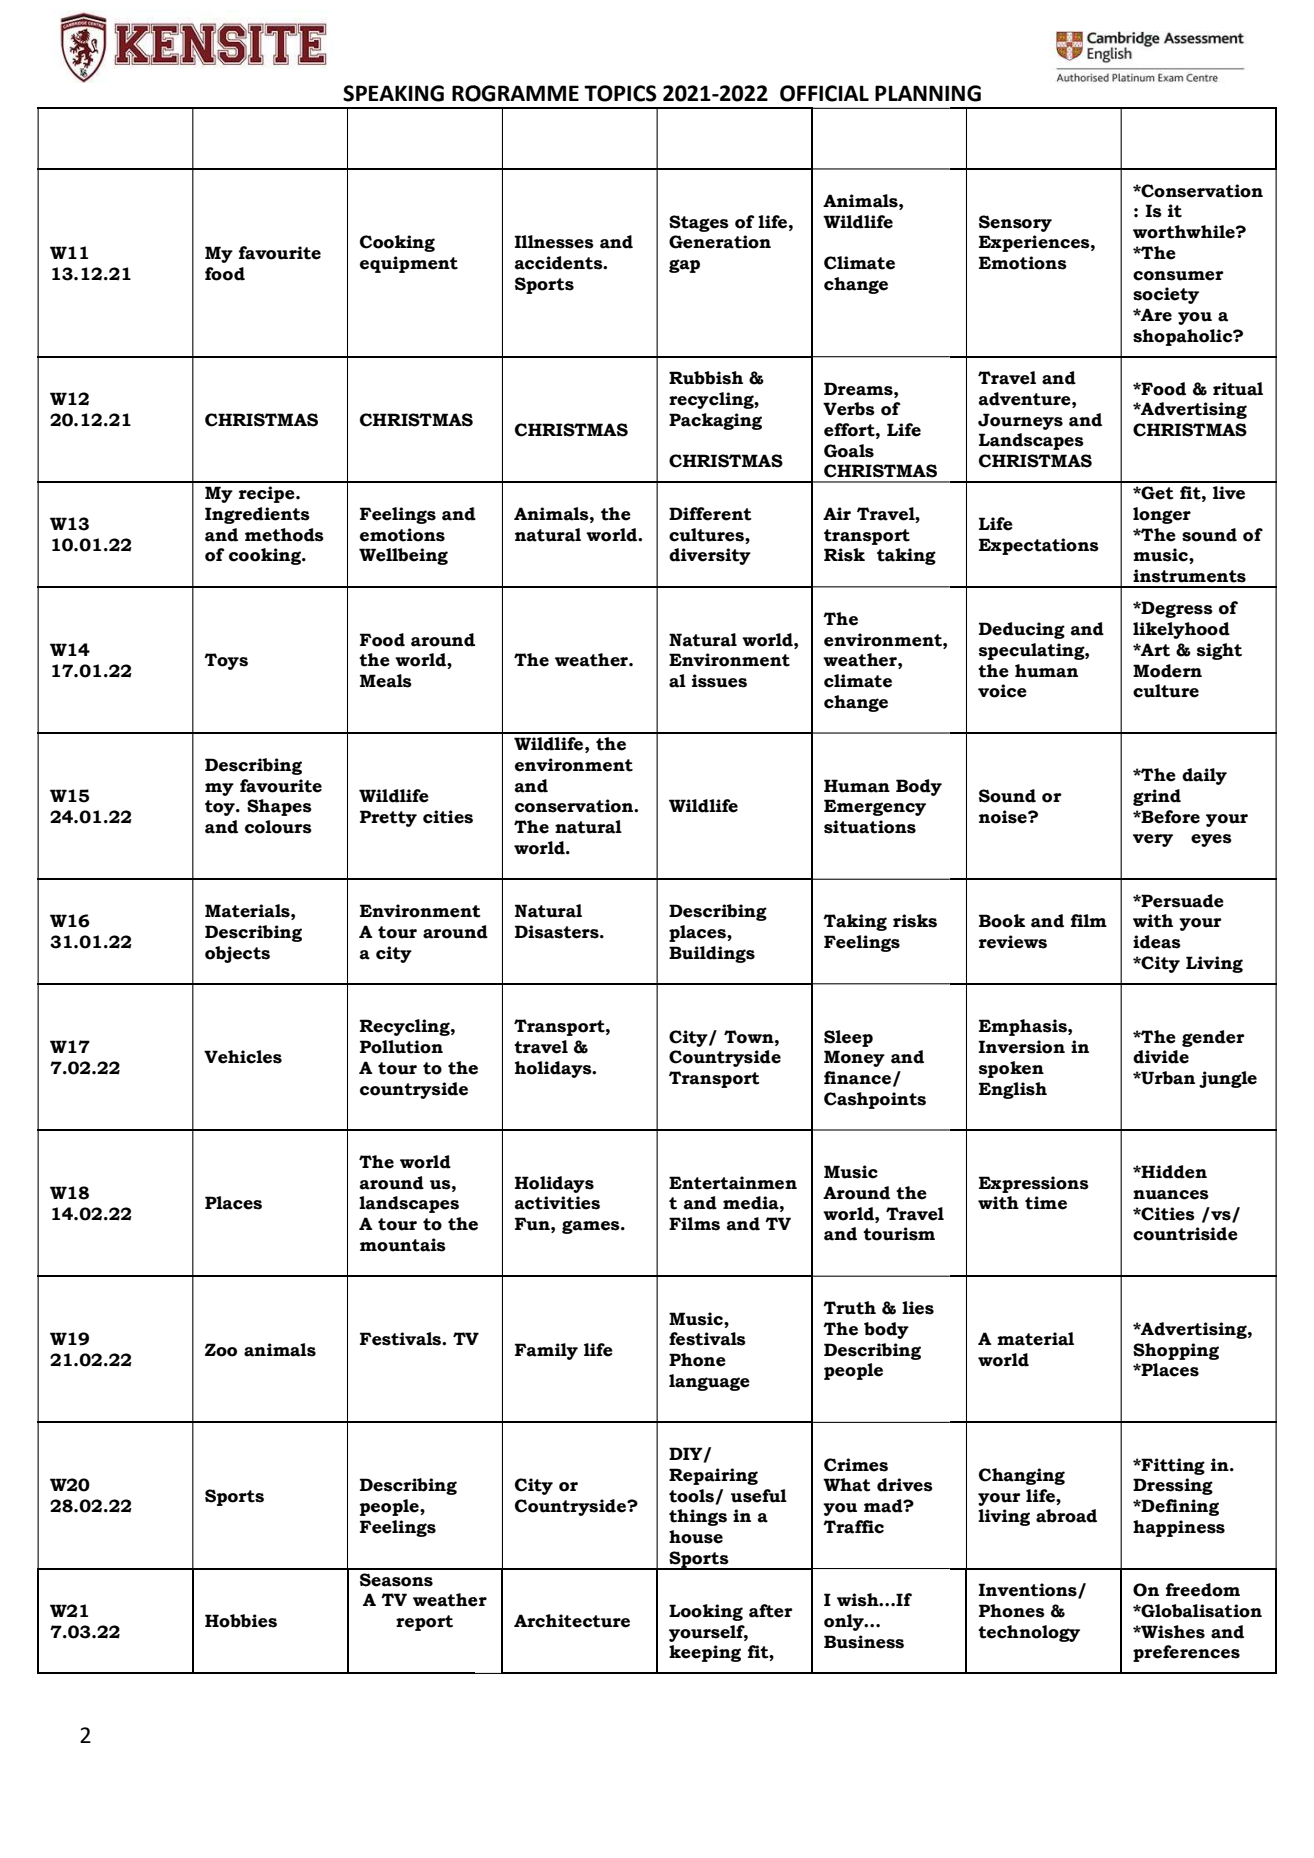 The height and width of the screenshot is (1858, 1314). What do you see at coordinates (396, 1580) in the screenshot?
I see `Seasons` at bounding box center [396, 1580].
